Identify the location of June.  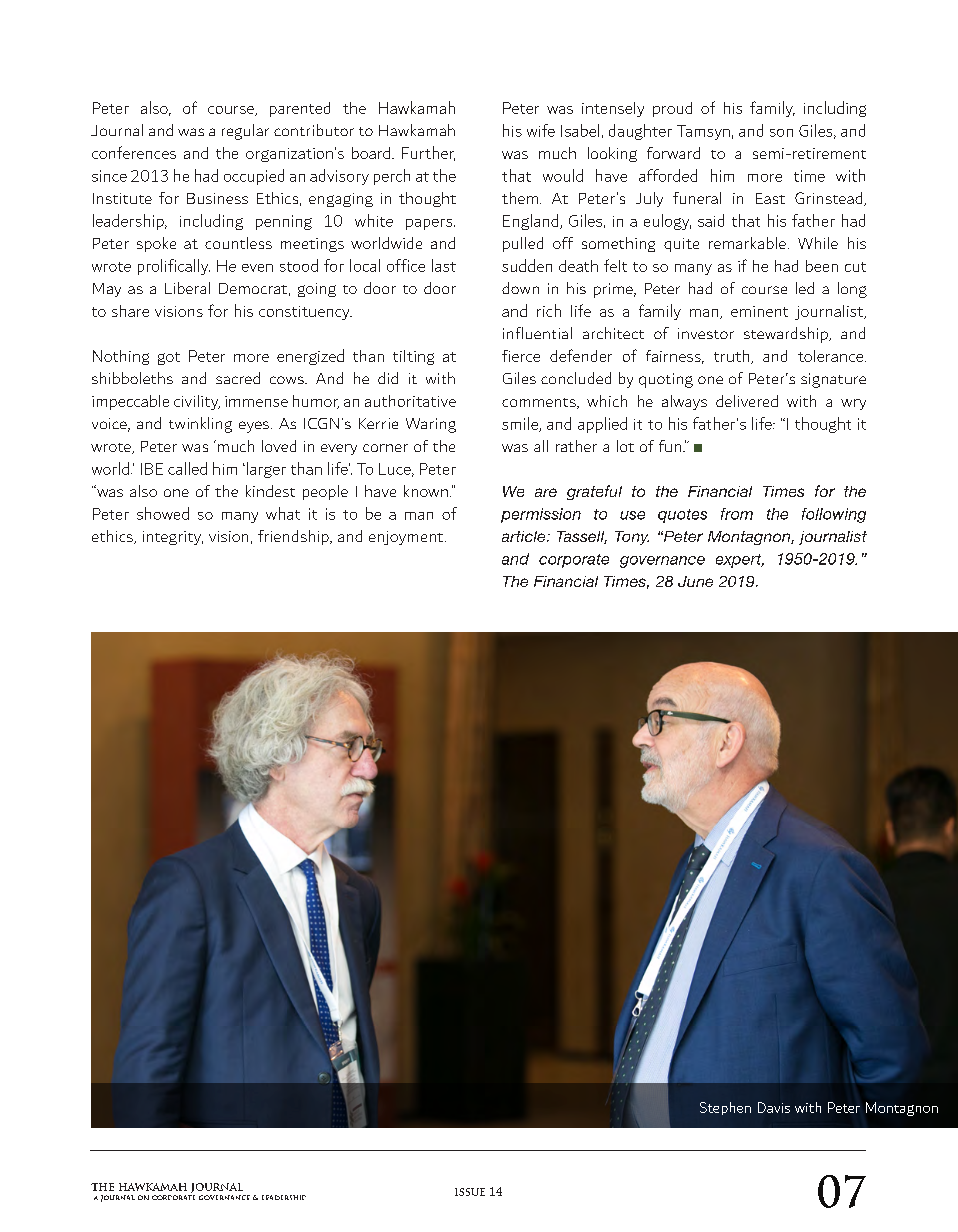
(695, 581).
